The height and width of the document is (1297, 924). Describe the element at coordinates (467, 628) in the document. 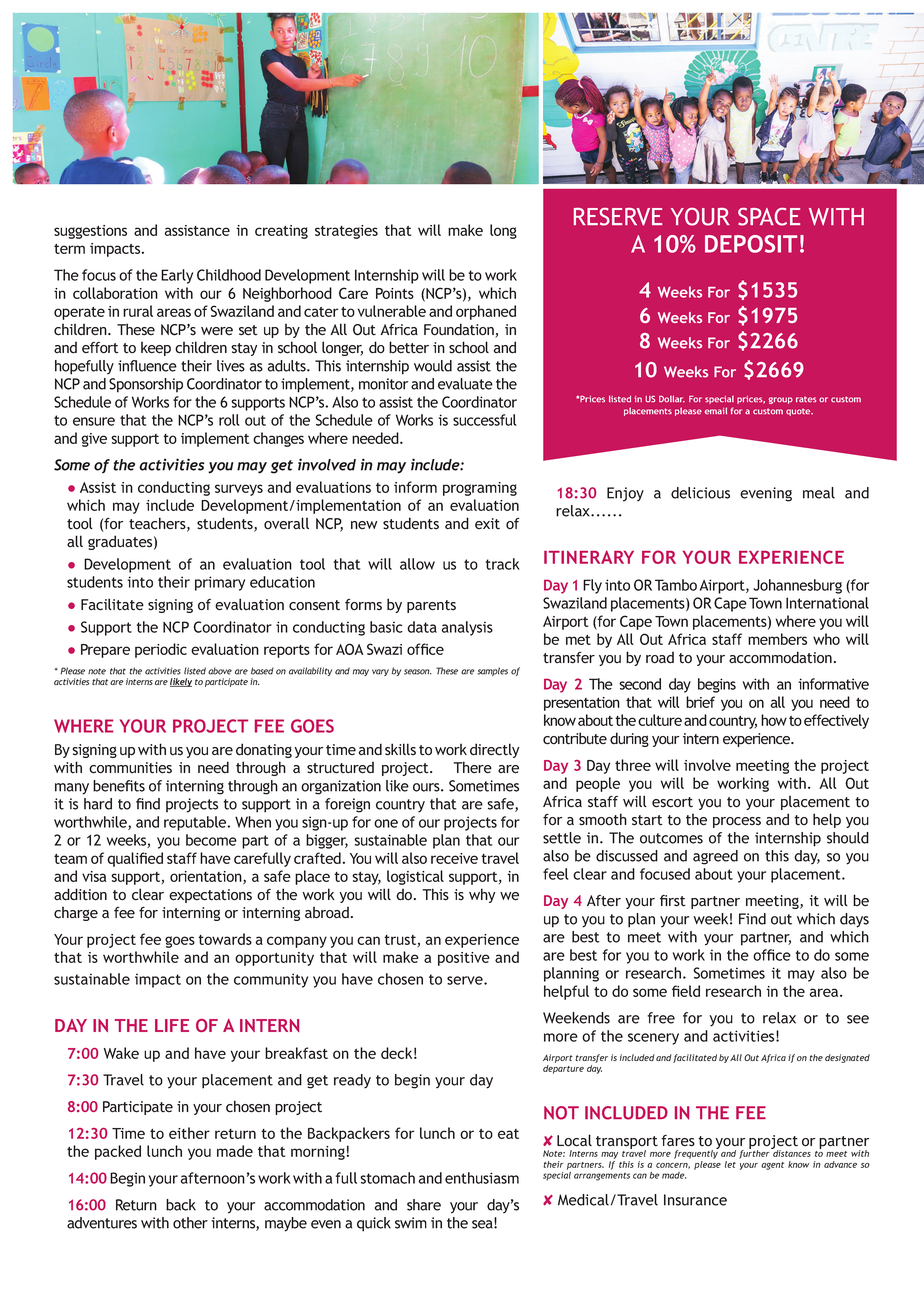

I see `analysis` at that location.
